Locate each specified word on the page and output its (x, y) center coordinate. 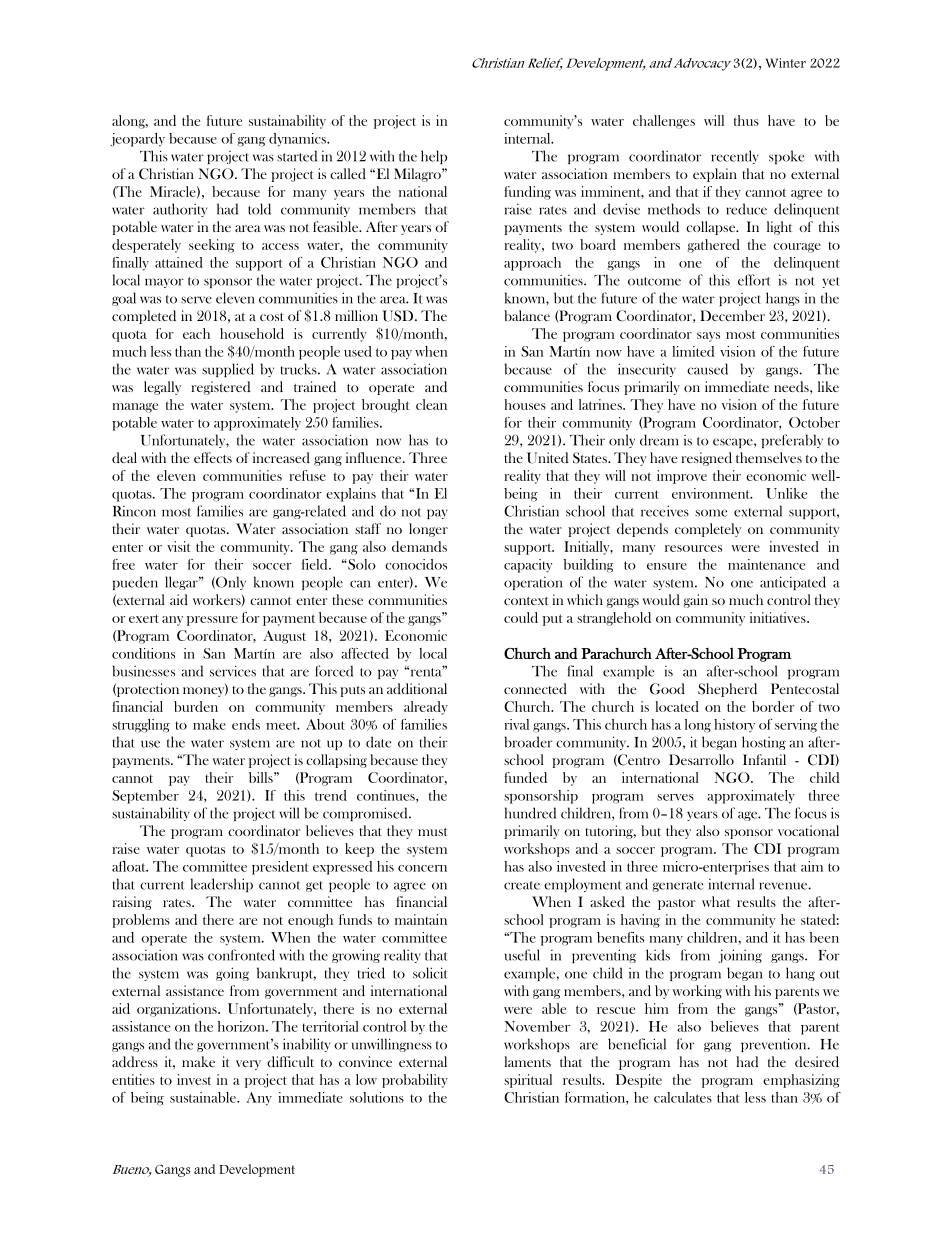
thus (746, 120)
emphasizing (801, 1081)
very (248, 1065)
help (434, 157)
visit (179, 546)
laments (527, 1061)
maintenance (766, 564)
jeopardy (137, 140)
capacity (528, 566)
